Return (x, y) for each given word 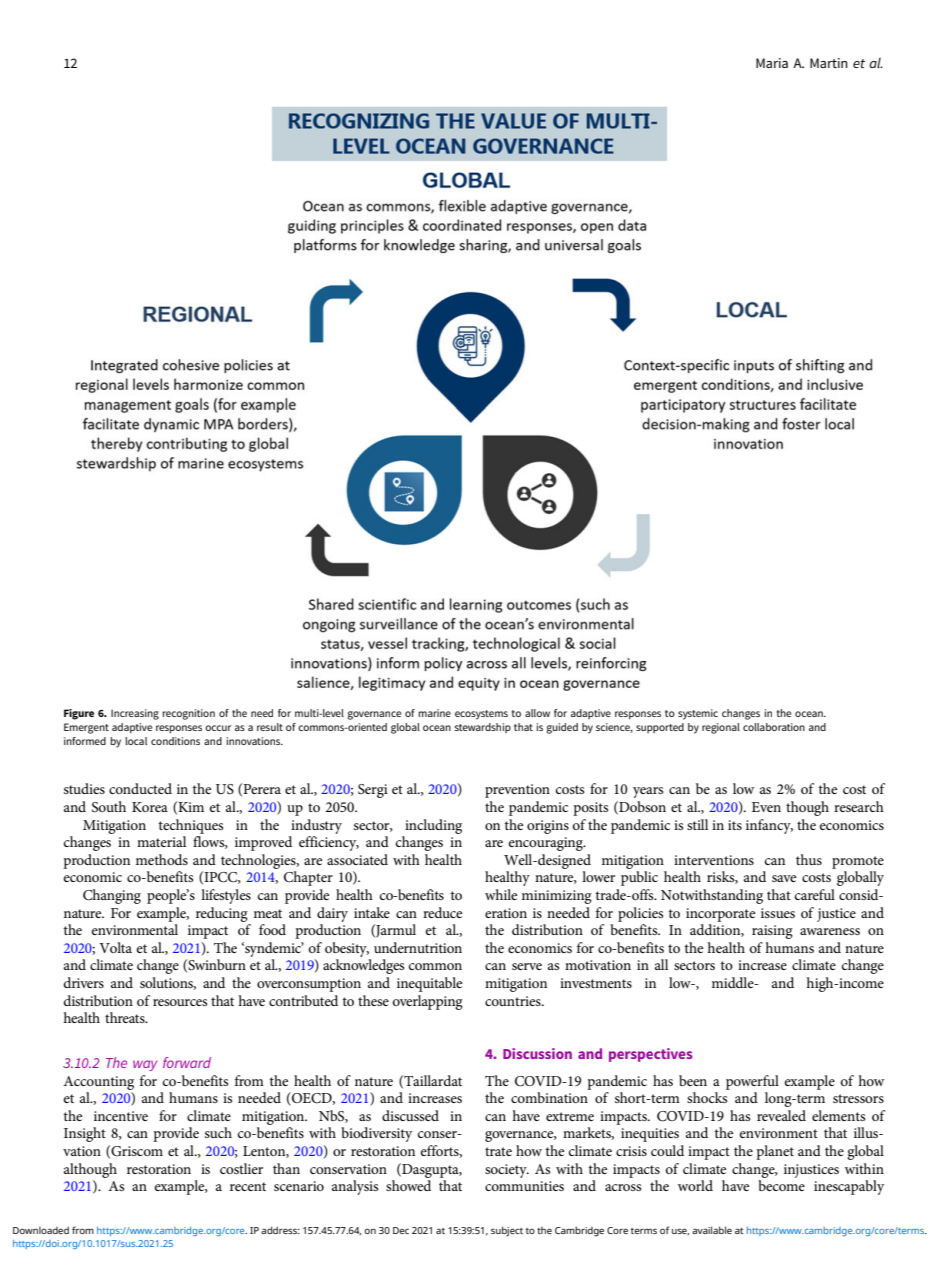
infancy (769, 826)
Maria (772, 63)
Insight (85, 1134)
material (161, 841)
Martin (829, 63)
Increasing (135, 714)
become (781, 1185)
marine (434, 713)
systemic (698, 714)
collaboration (774, 727)
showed (408, 1185)
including (433, 826)
